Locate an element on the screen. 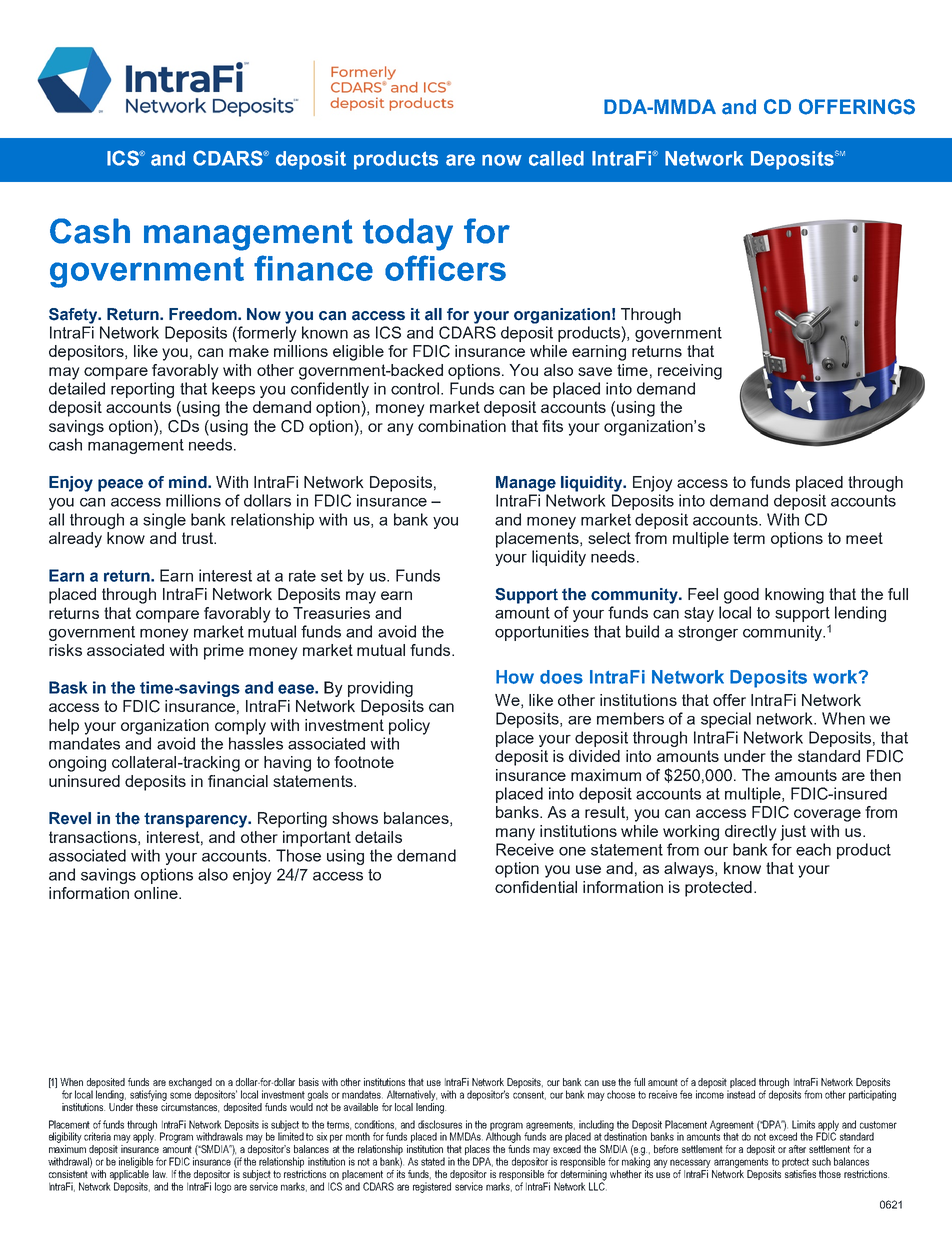 This screenshot has width=952, height=1233. finance is located at coordinates (313, 268).
